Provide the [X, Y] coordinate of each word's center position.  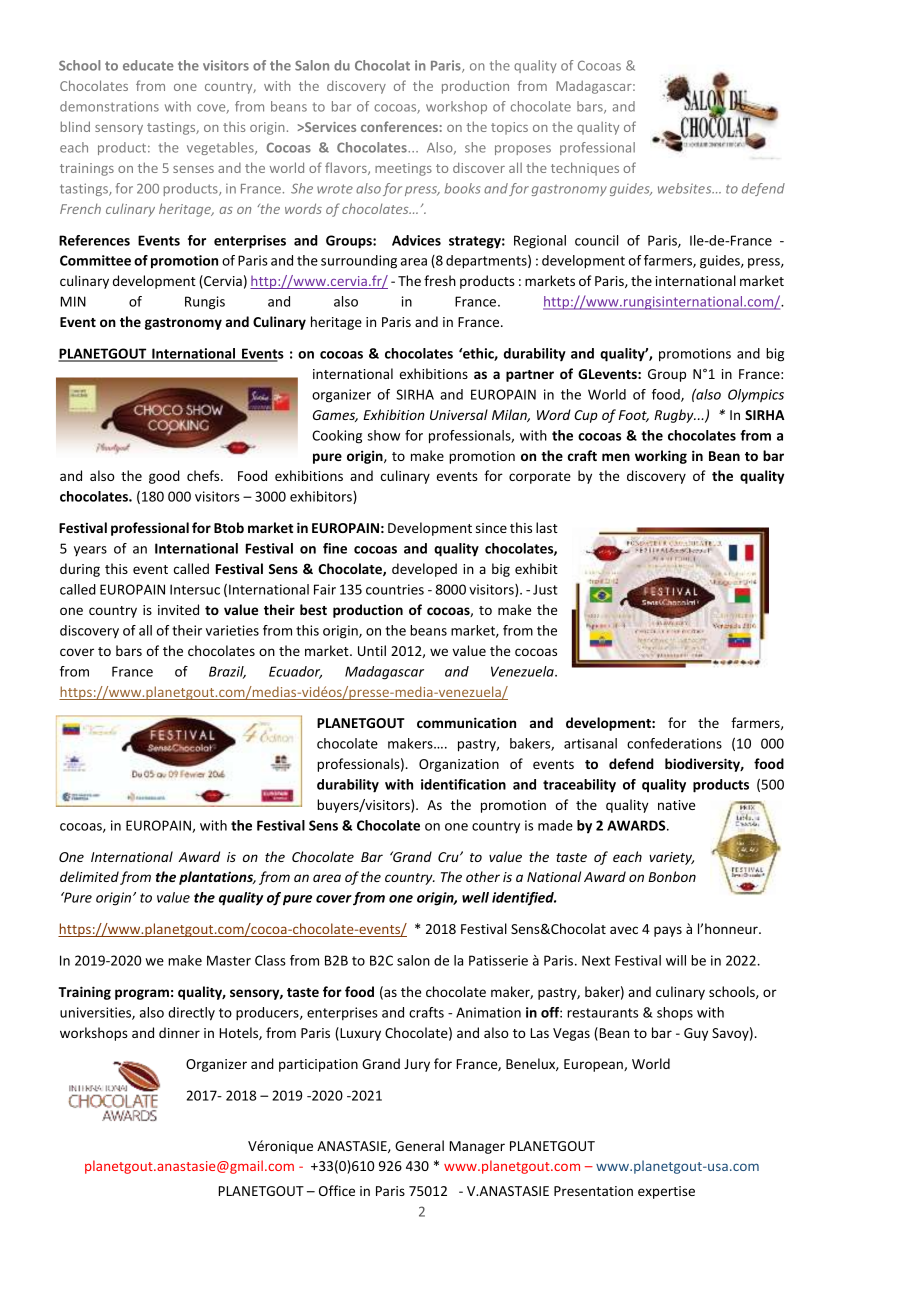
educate [148, 65]
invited [178, 609]
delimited [89, 876]
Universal [459, 414]
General [419, 1145]
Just [545, 589]
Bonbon [672, 876]
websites [686, 188]
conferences [399, 126]
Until [372, 650]
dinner [179, 1032]
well [475, 897]
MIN [73, 301]
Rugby [675, 416]
